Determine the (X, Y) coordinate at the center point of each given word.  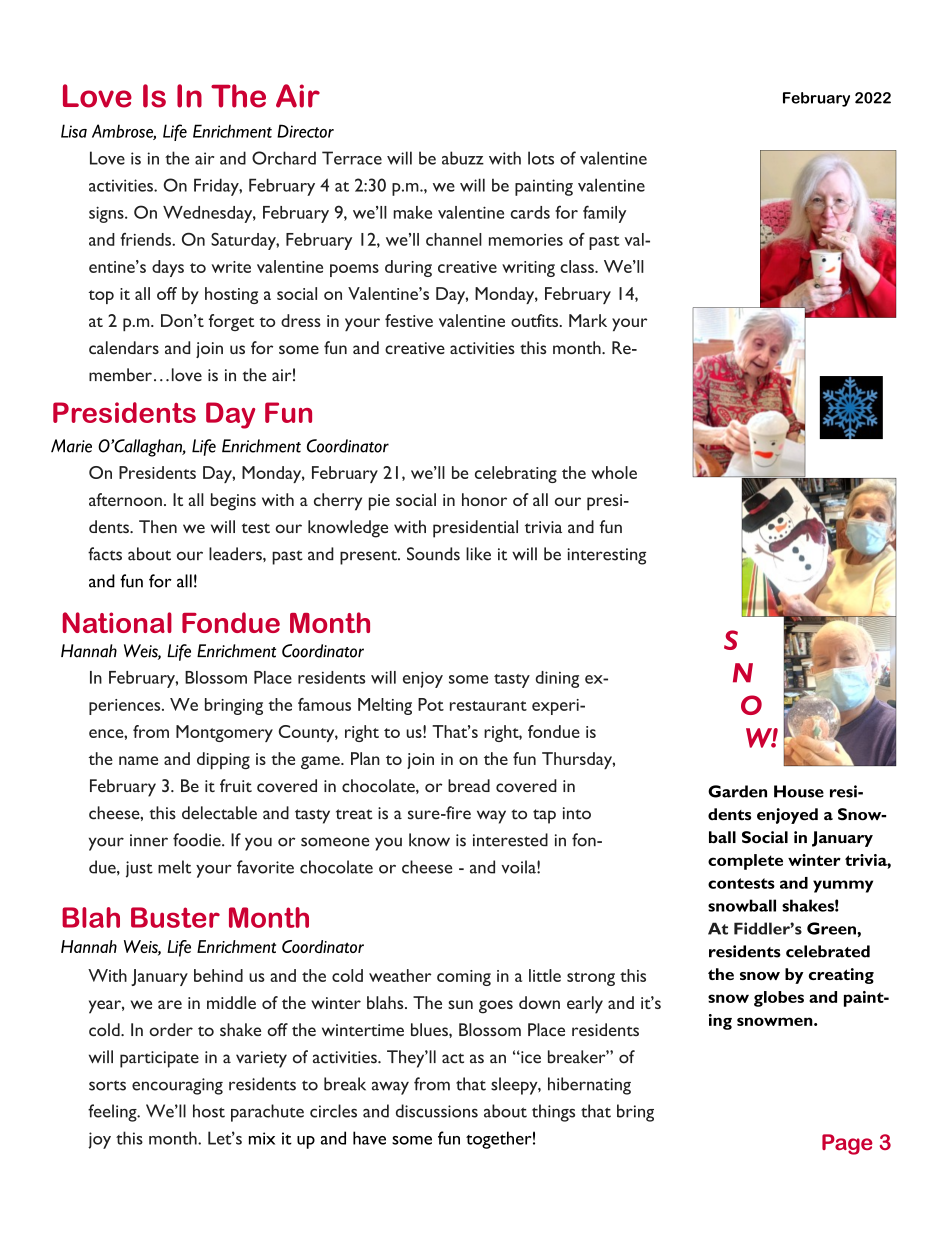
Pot (431, 704)
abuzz (463, 158)
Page (847, 1144)
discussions (437, 1111)
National (117, 622)
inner (149, 840)
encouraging (177, 1086)
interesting (606, 556)
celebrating (516, 474)
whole (614, 472)
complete (745, 862)
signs (107, 214)
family (604, 214)
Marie (71, 446)
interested (510, 840)
